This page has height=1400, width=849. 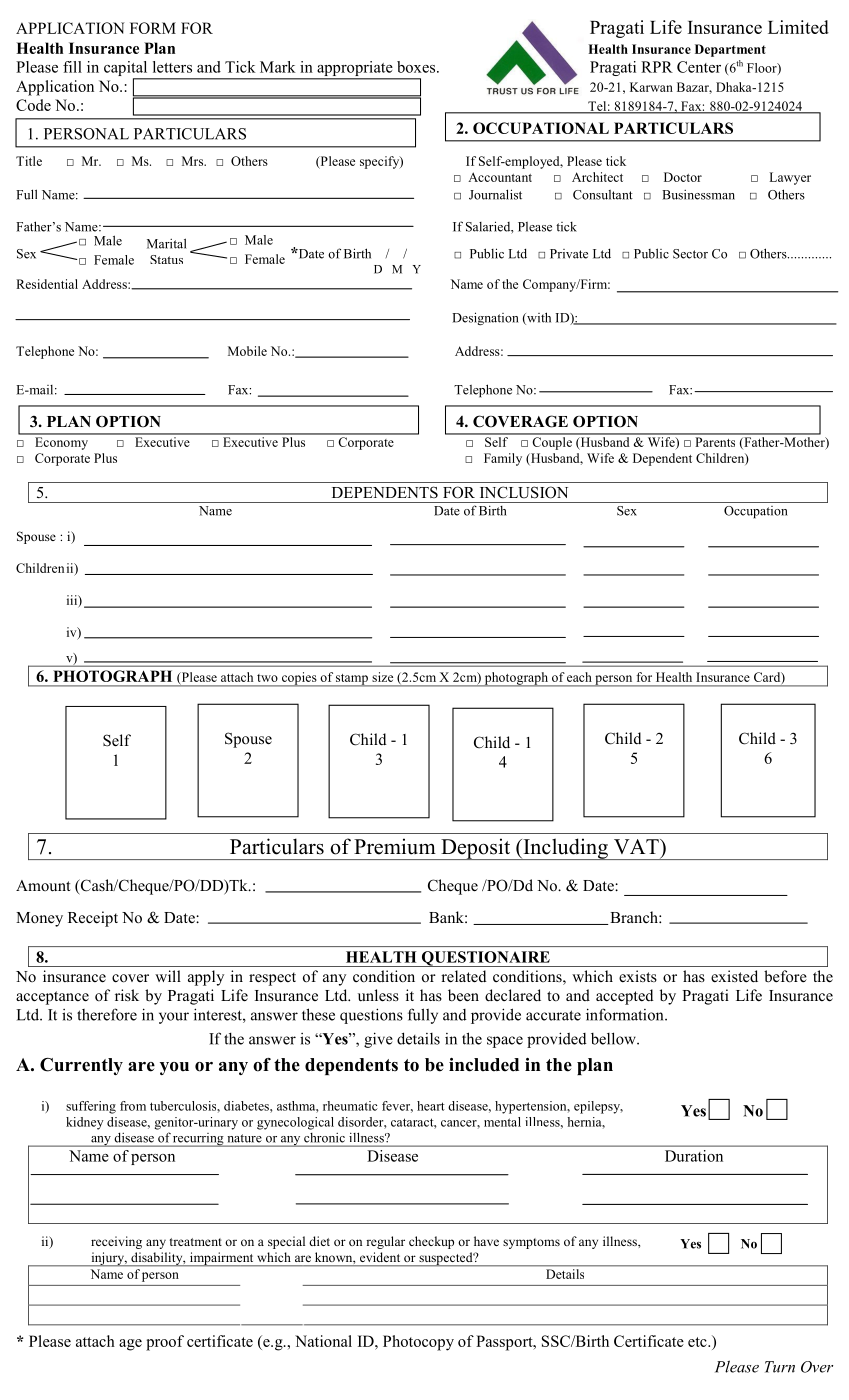 What do you see at coordinates (579, 677) in the page?
I see `each` at bounding box center [579, 677].
